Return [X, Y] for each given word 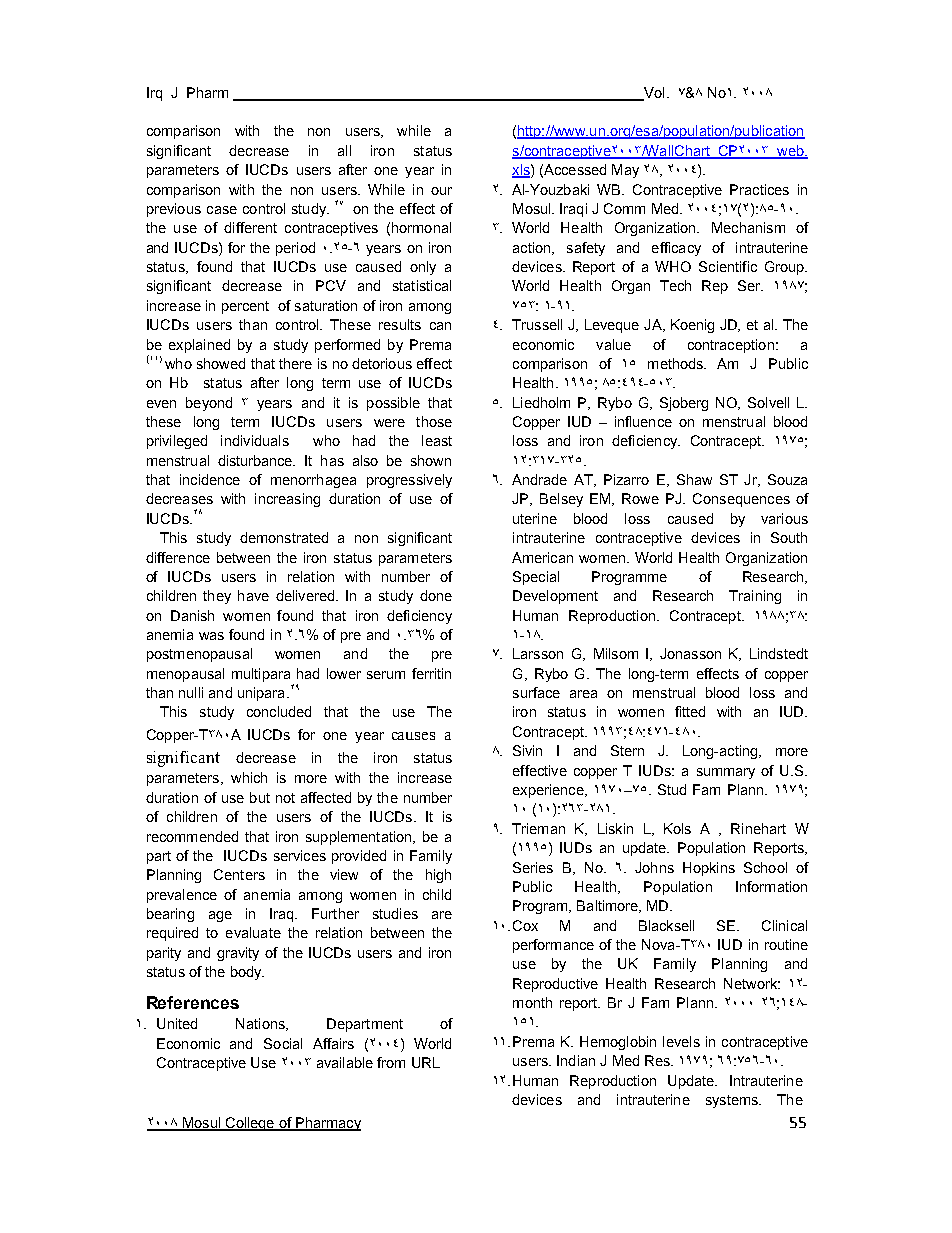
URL [426, 1062]
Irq [154, 94]
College [249, 1124]
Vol [653, 94]
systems [733, 1101]
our [441, 191]
